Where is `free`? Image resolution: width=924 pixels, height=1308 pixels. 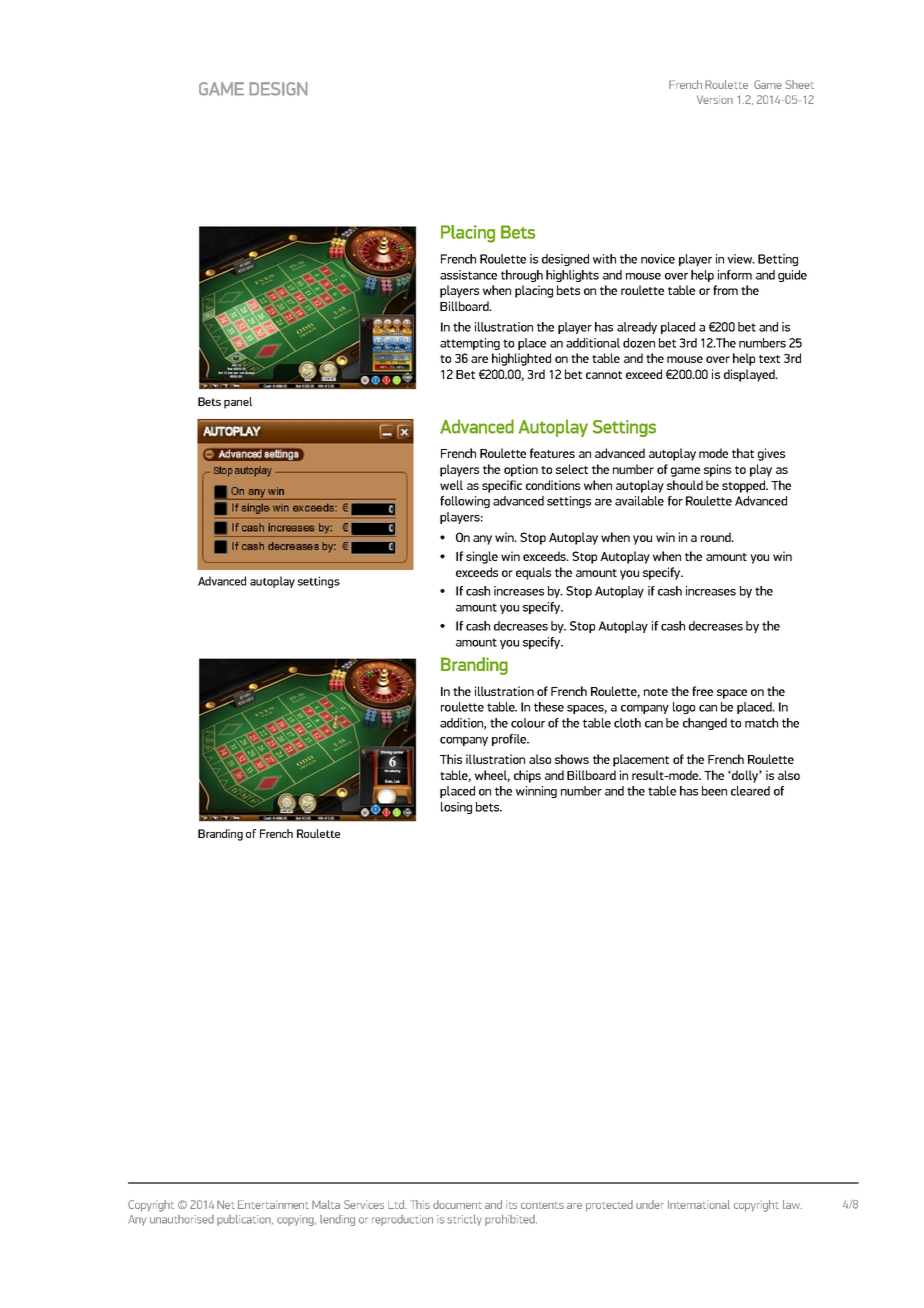
free is located at coordinates (702, 691).
